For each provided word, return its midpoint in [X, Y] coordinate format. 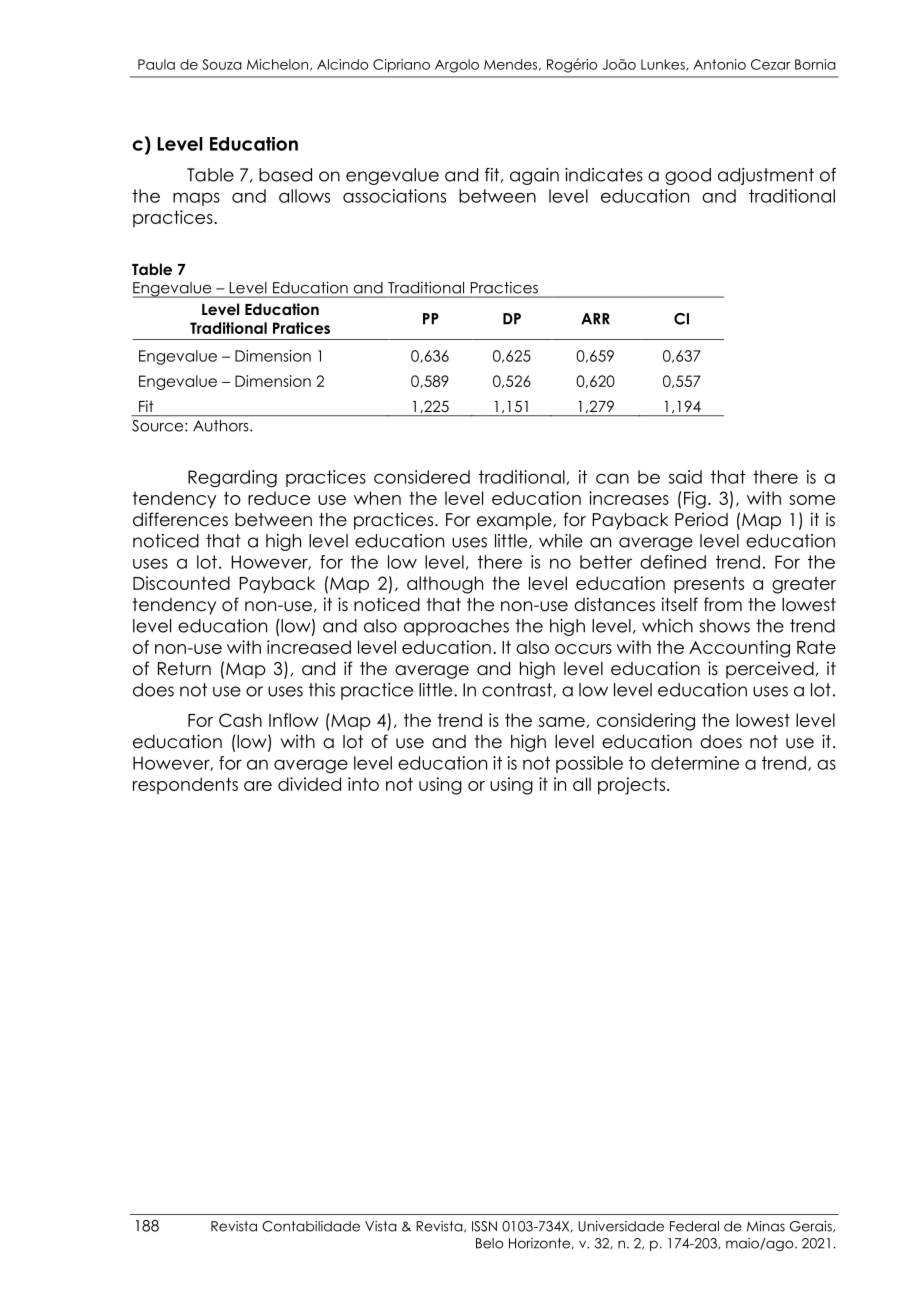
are [258, 786]
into [363, 784]
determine [695, 763]
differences [180, 519]
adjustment [766, 176]
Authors [222, 426]
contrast [518, 690]
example [515, 521]
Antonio [719, 64]
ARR [595, 319]
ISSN [484, 1226]
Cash [240, 720]
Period [701, 519]
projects [633, 786]
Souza [222, 64]
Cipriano [401, 66]
